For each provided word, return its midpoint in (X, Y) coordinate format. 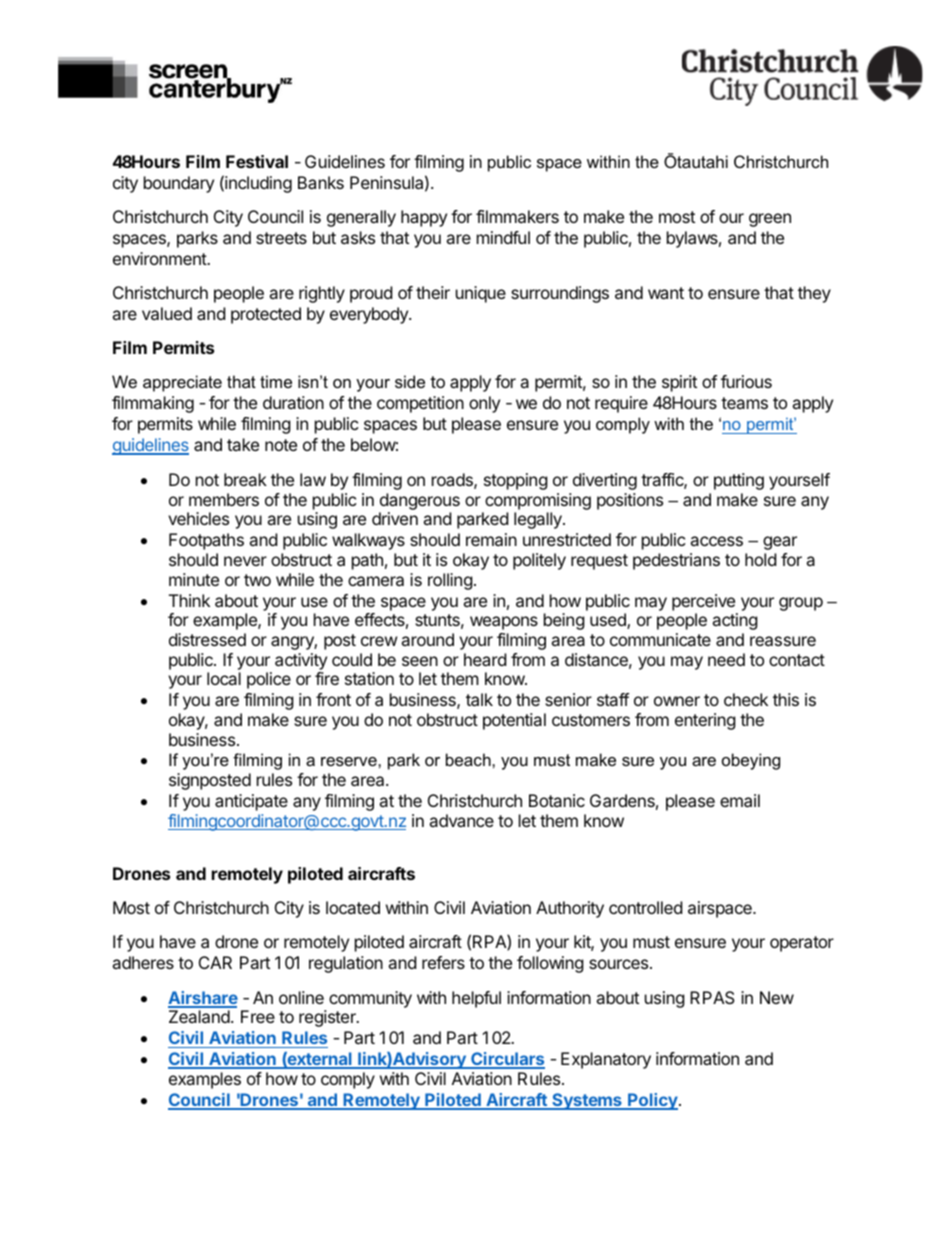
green (770, 220)
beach (469, 759)
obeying (751, 761)
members (224, 499)
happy (424, 218)
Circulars (507, 1060)
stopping (516, 481)
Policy (653, 1101)
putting (739, 481)
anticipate (251, 802)
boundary (179, 184)
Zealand (199, 1016)
